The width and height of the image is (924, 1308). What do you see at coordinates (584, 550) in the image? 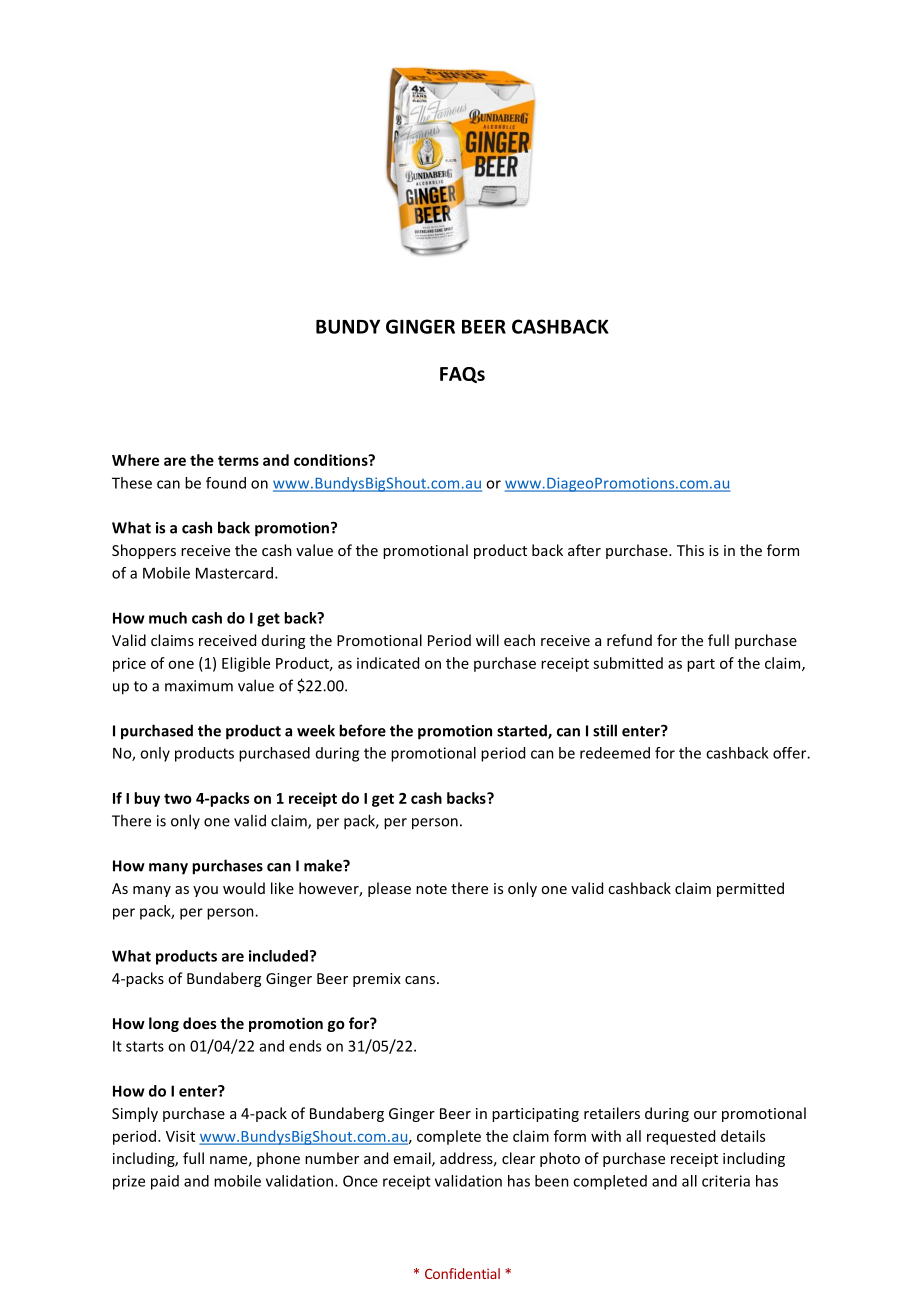
I see `after` at bounding box center [584, 550].
